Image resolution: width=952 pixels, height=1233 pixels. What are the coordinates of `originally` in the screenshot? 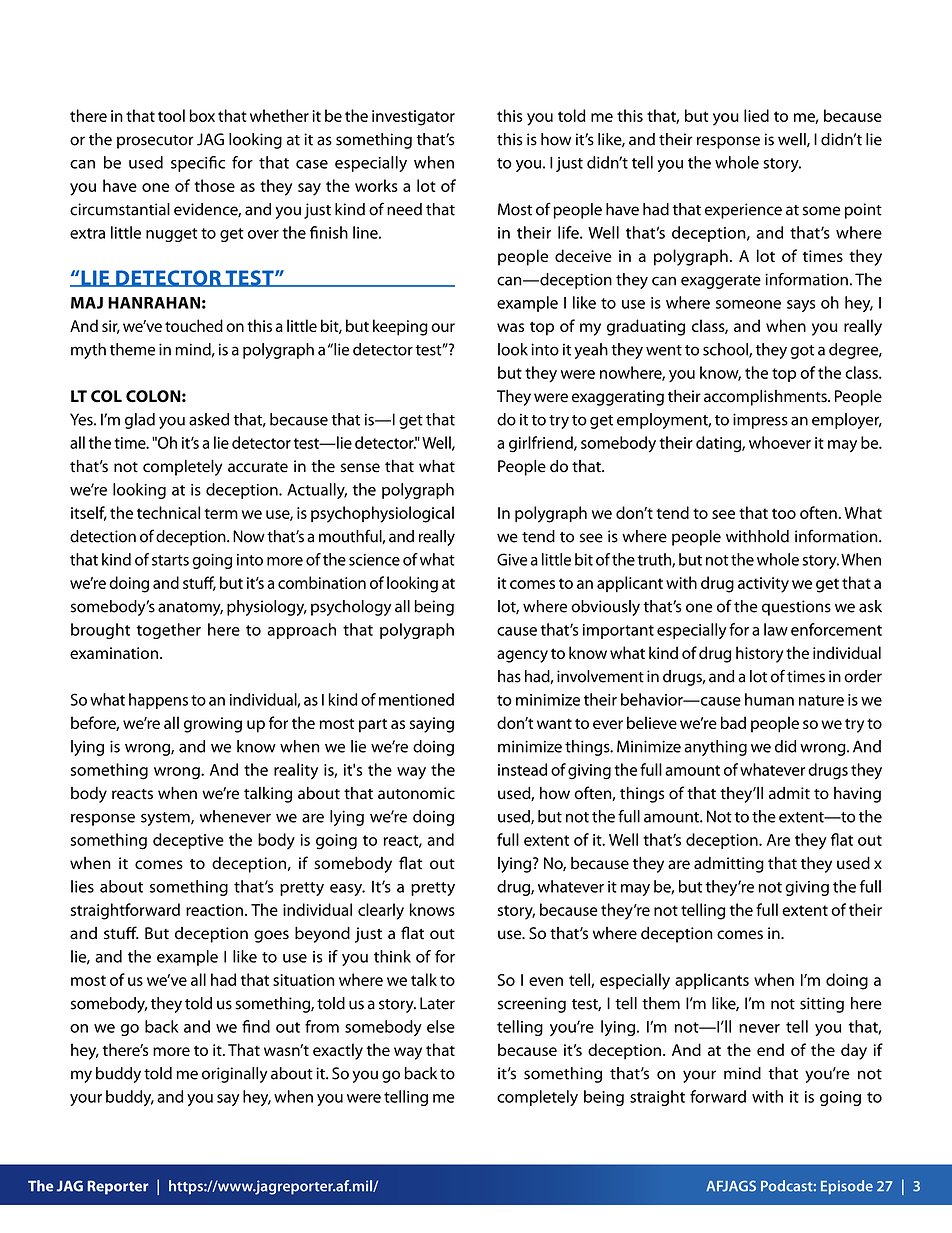 It's located at (235, 1075).
